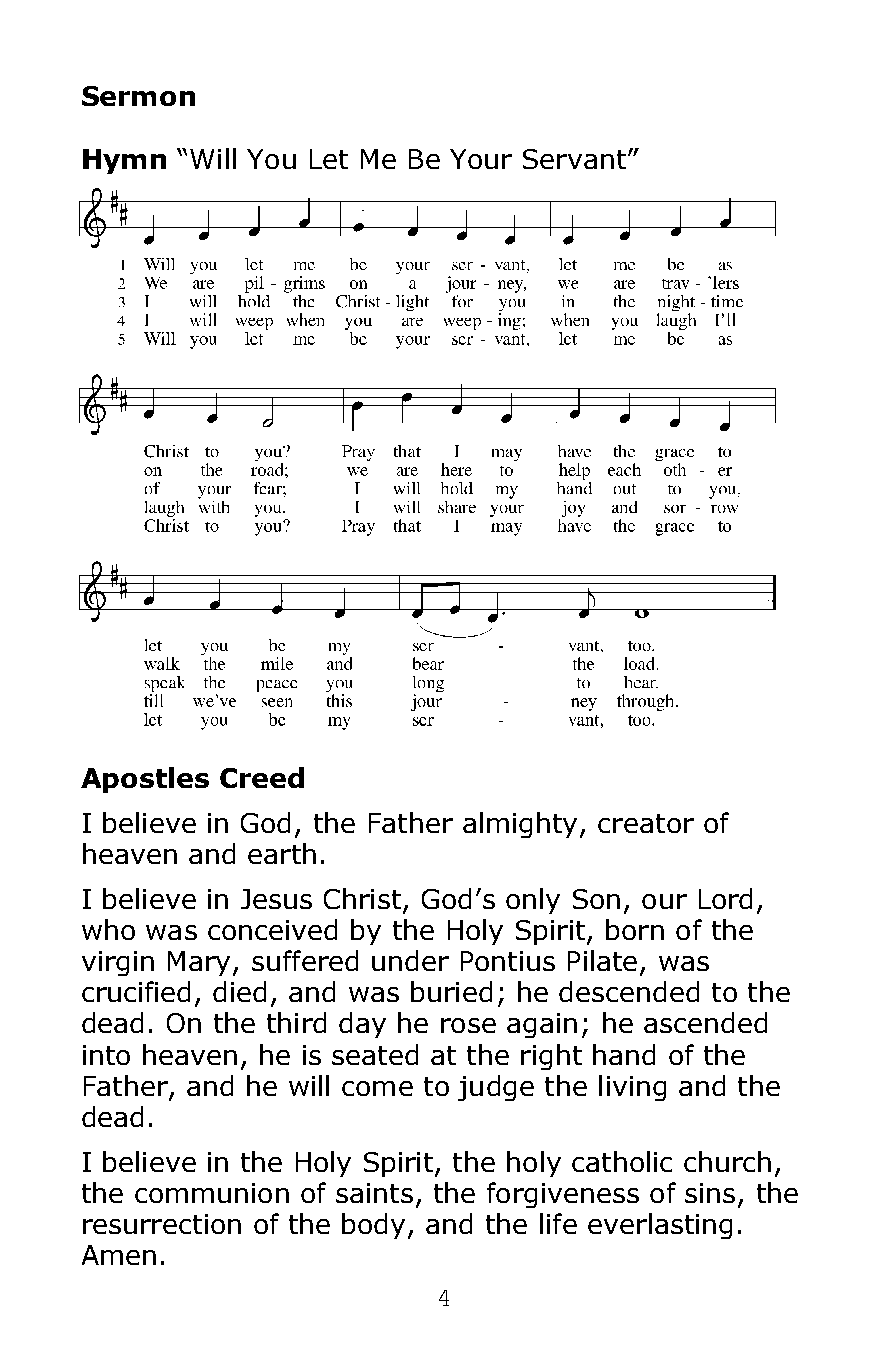 This document has width=887, height=1372. What do you see at coordinates (162, 1224) in the document?
I see `resurrection` at bounding box center [162, 1224].
